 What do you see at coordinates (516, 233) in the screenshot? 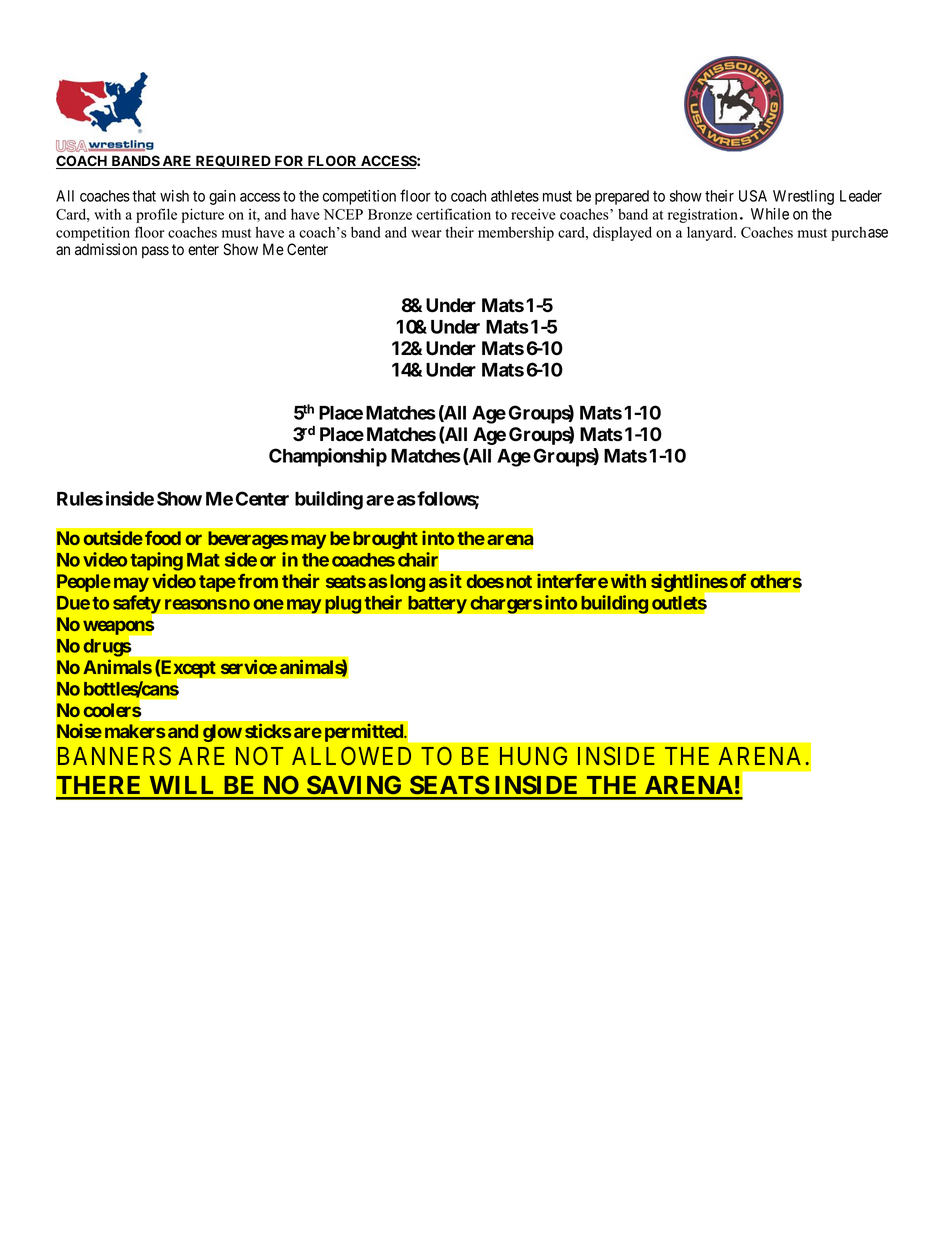
I see `membership` at bounding box center [516, 233].
